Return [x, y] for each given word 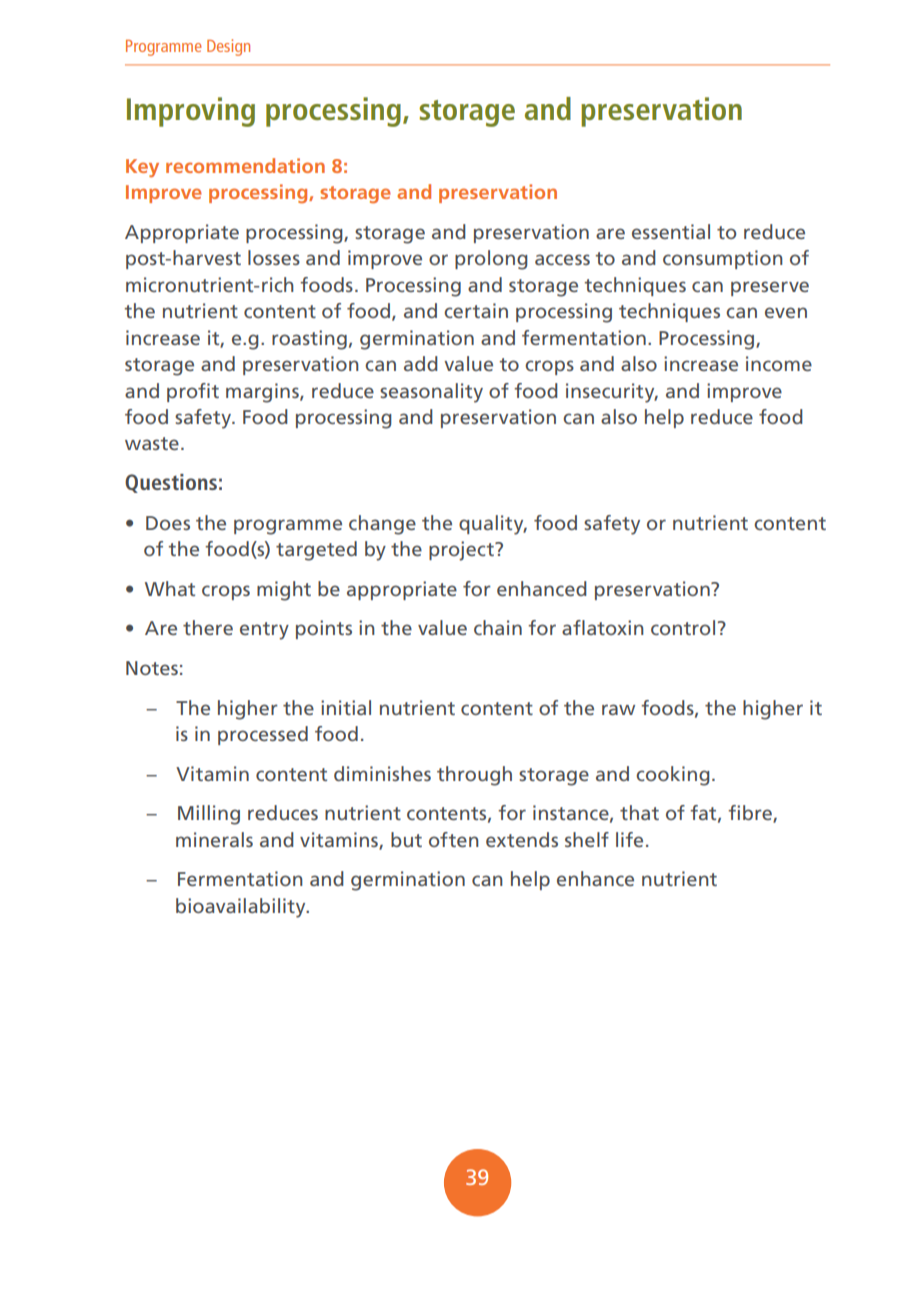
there [208, 627]
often [454, 839]
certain [476, 310]
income [779, 363]
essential [671, 231]
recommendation [245, 165]
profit [193, 392]
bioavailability [242, 908]
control [683, 627]
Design [228, 47]
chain [498, 627]
